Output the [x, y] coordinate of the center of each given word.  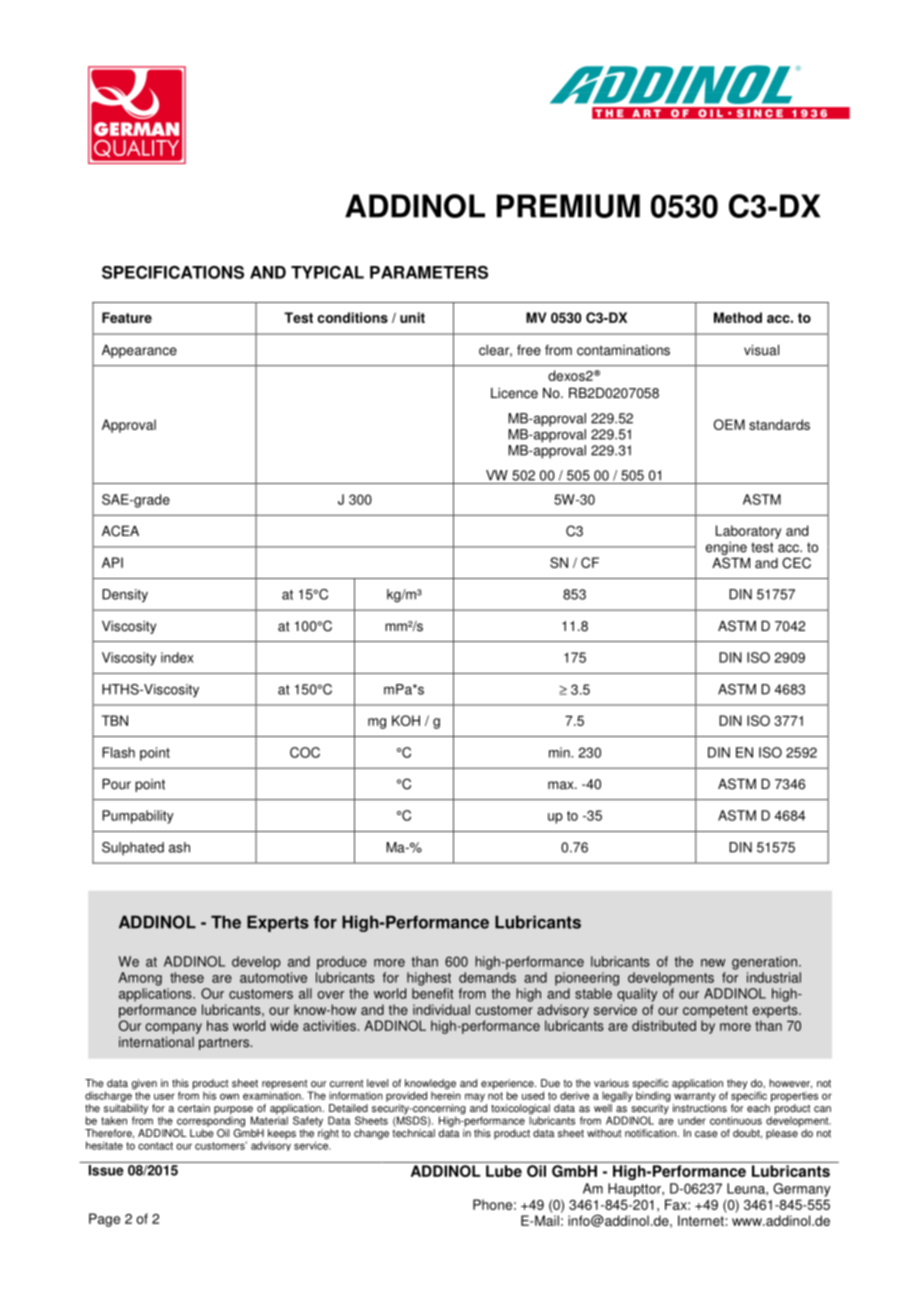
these [187, 977]
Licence [514, 393]
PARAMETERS [429, 272]
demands [487, 977]
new [713, 963]
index [177, 657]
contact [155, 1146]
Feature [127, 317]
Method [738, 317]
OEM [729, 424]
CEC [796, 563]
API [112, 562]
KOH [406, 720]
